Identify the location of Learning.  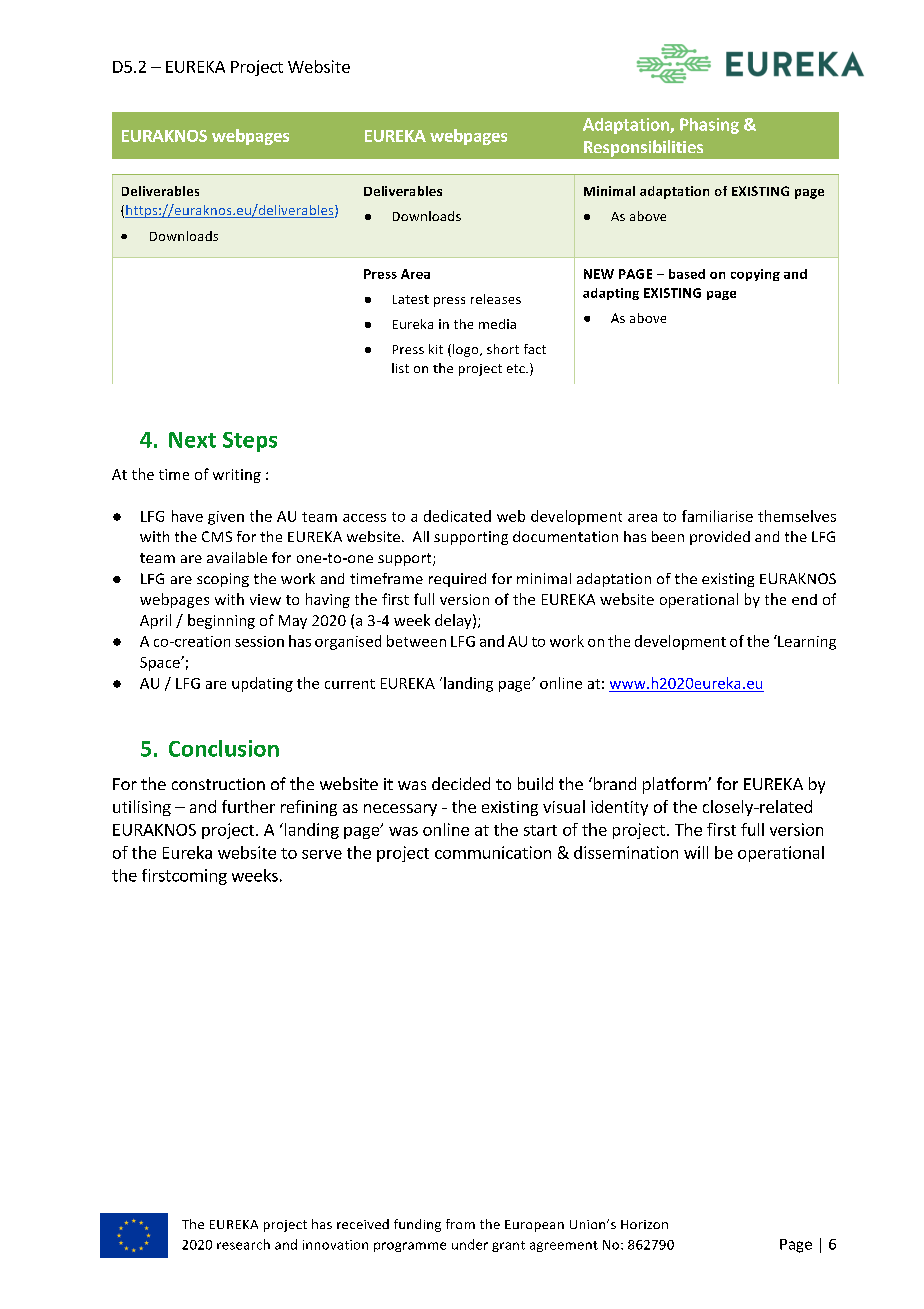
(806, 642).
